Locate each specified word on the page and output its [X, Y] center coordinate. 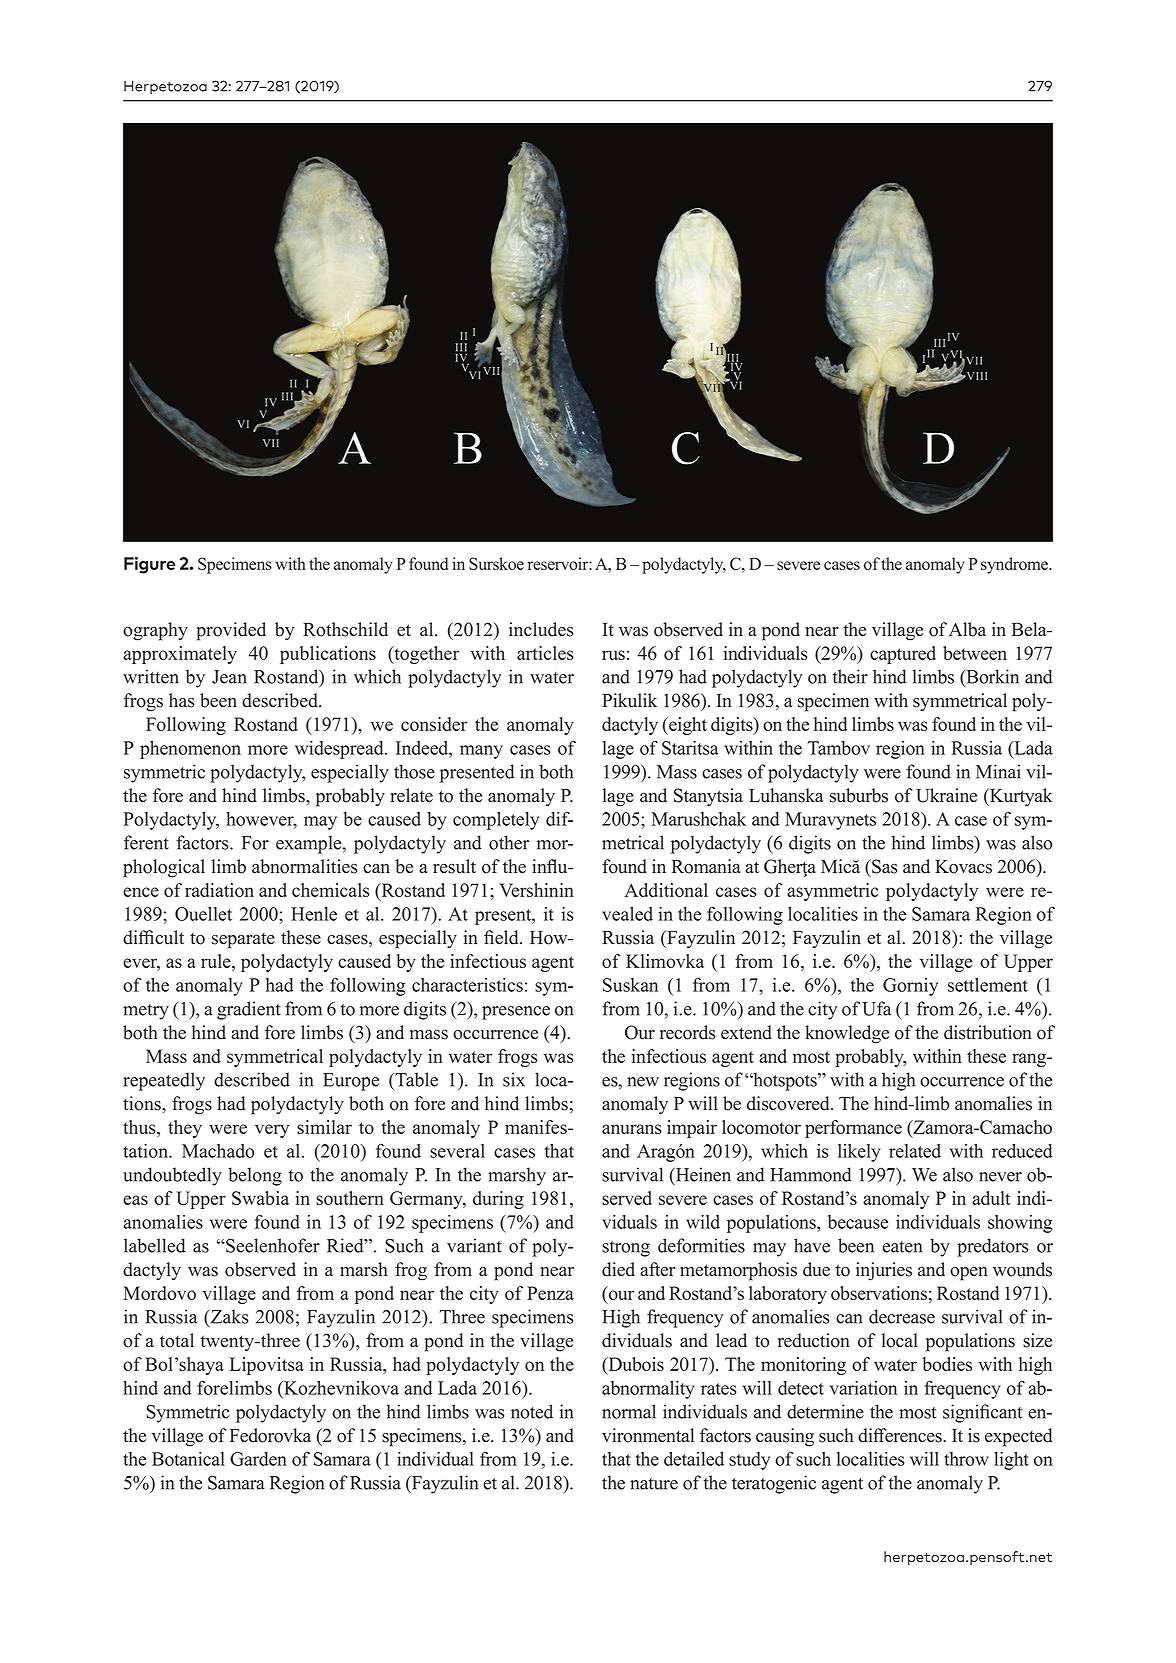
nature [654, 1484]
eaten [902, 1247]
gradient [249, 1010]
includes [541, 629]
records [688, 1032]
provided [231, 631]
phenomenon [190, 750]
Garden [258, 1459]
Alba [967, 629]
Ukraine [946, 795]
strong [626, 1249]
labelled [155, 1245]
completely [496, 821]
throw [966, 1459]
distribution [988, 1032]
